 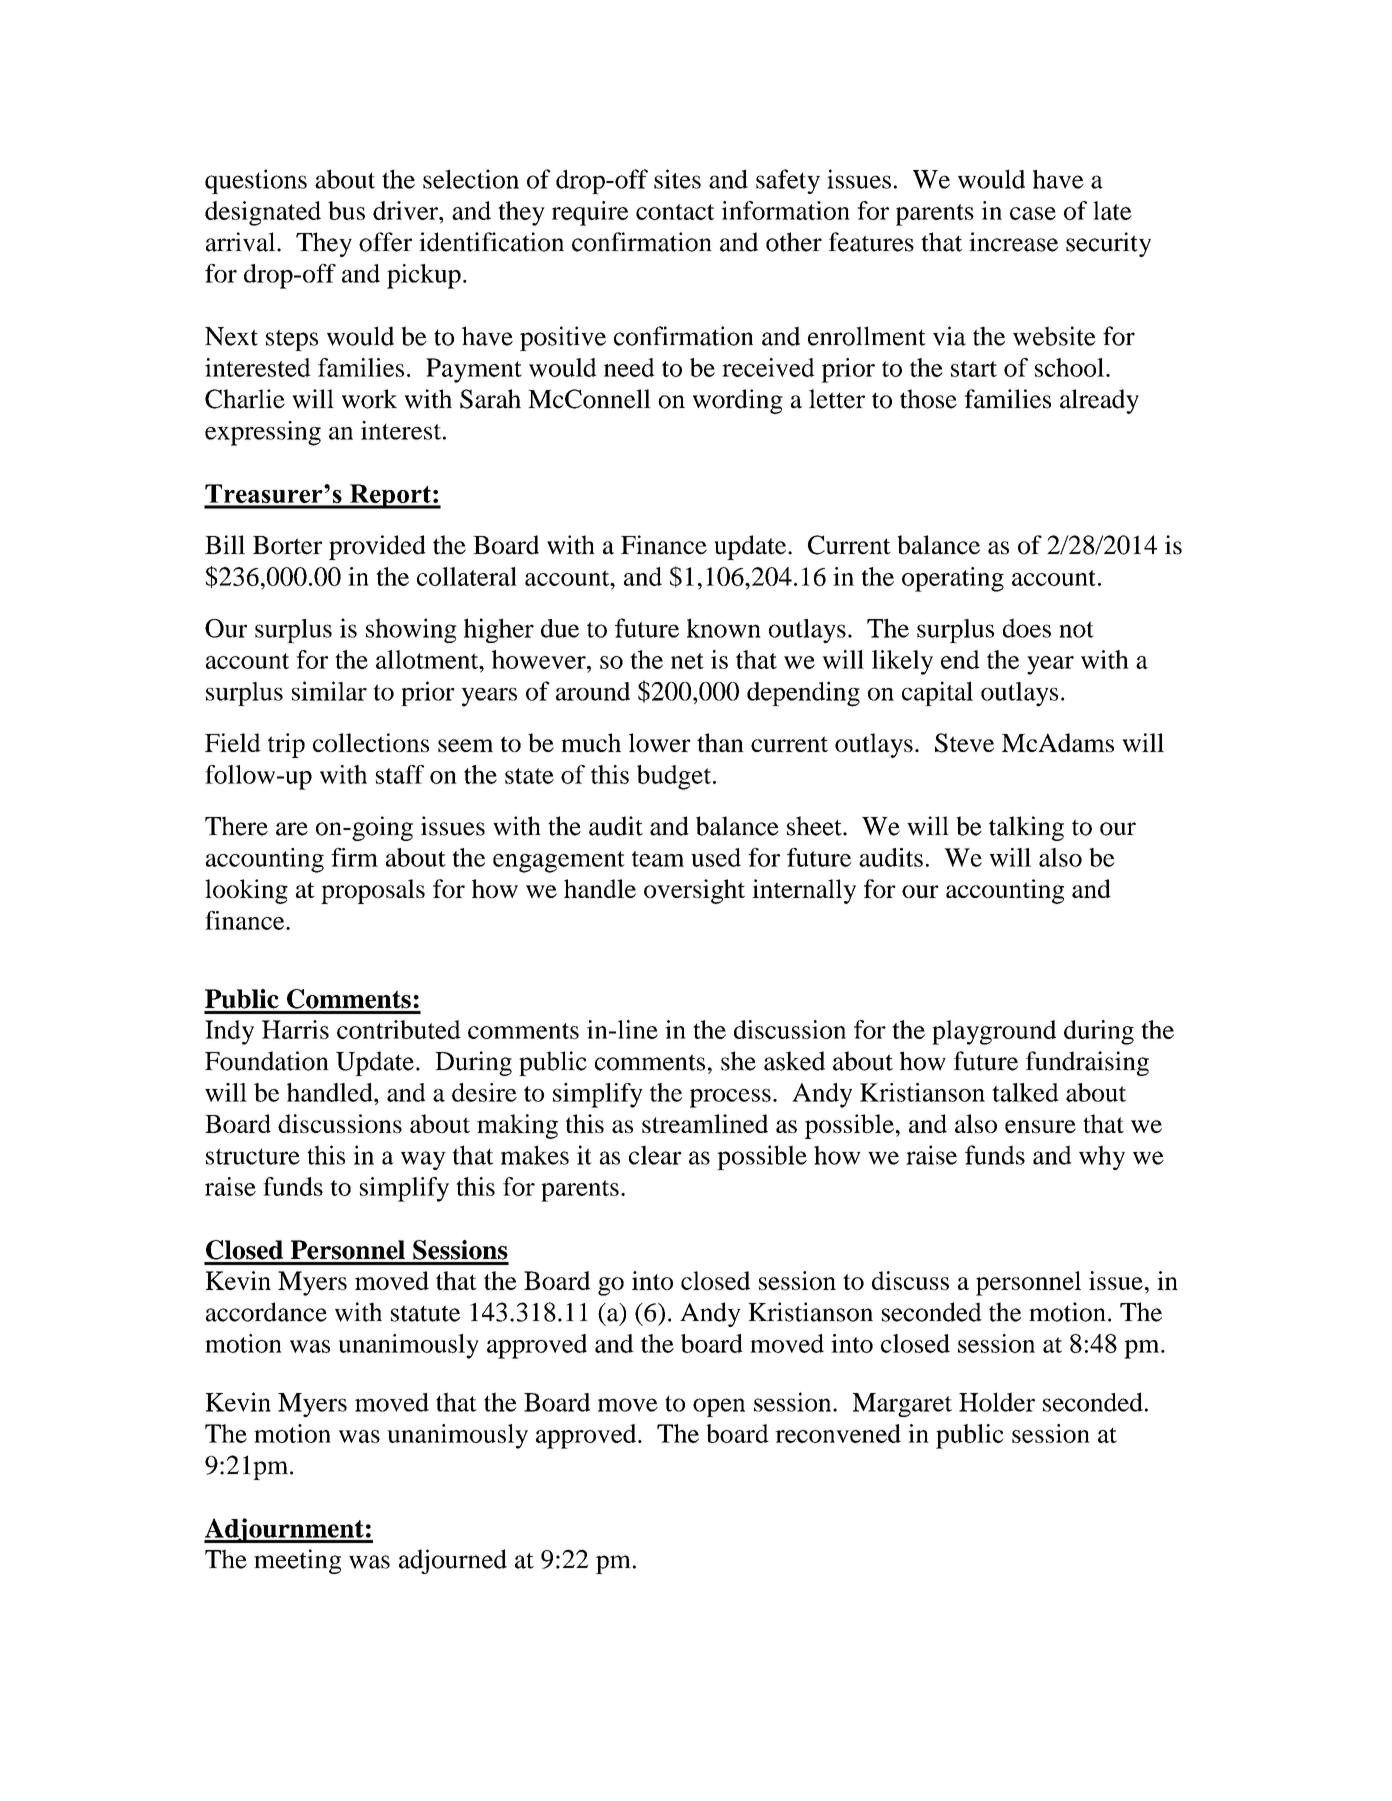 What do you see at coordinates (675, 212) in the screenshot?
I see `contact` at bounding box center [675, 212].
